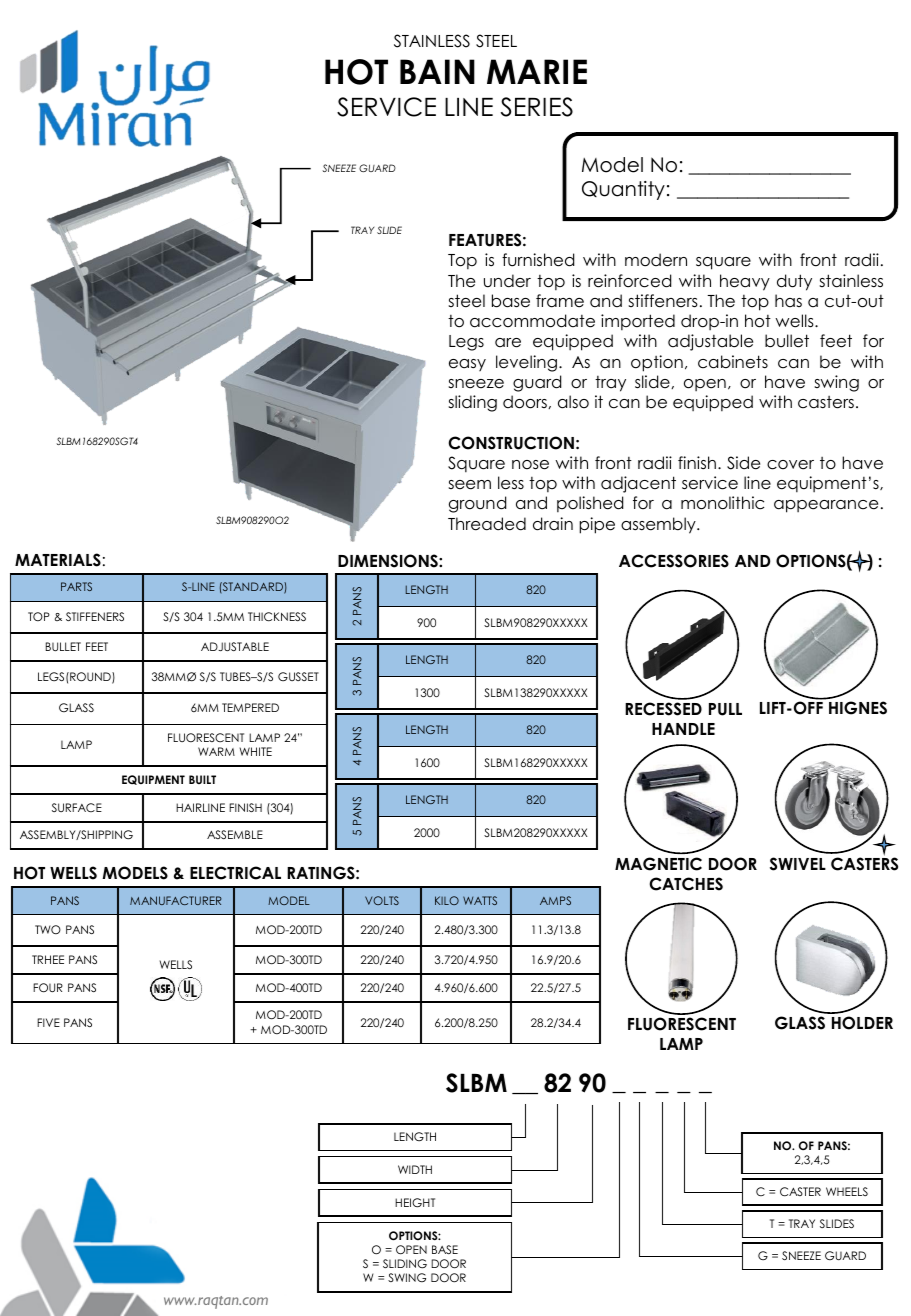 The height and width of the screenshot is (1316, 911). What do you see at coordinates (798, 864) in the screenshot?
I see `SWIVEL` at bounding box center [798, 864].
